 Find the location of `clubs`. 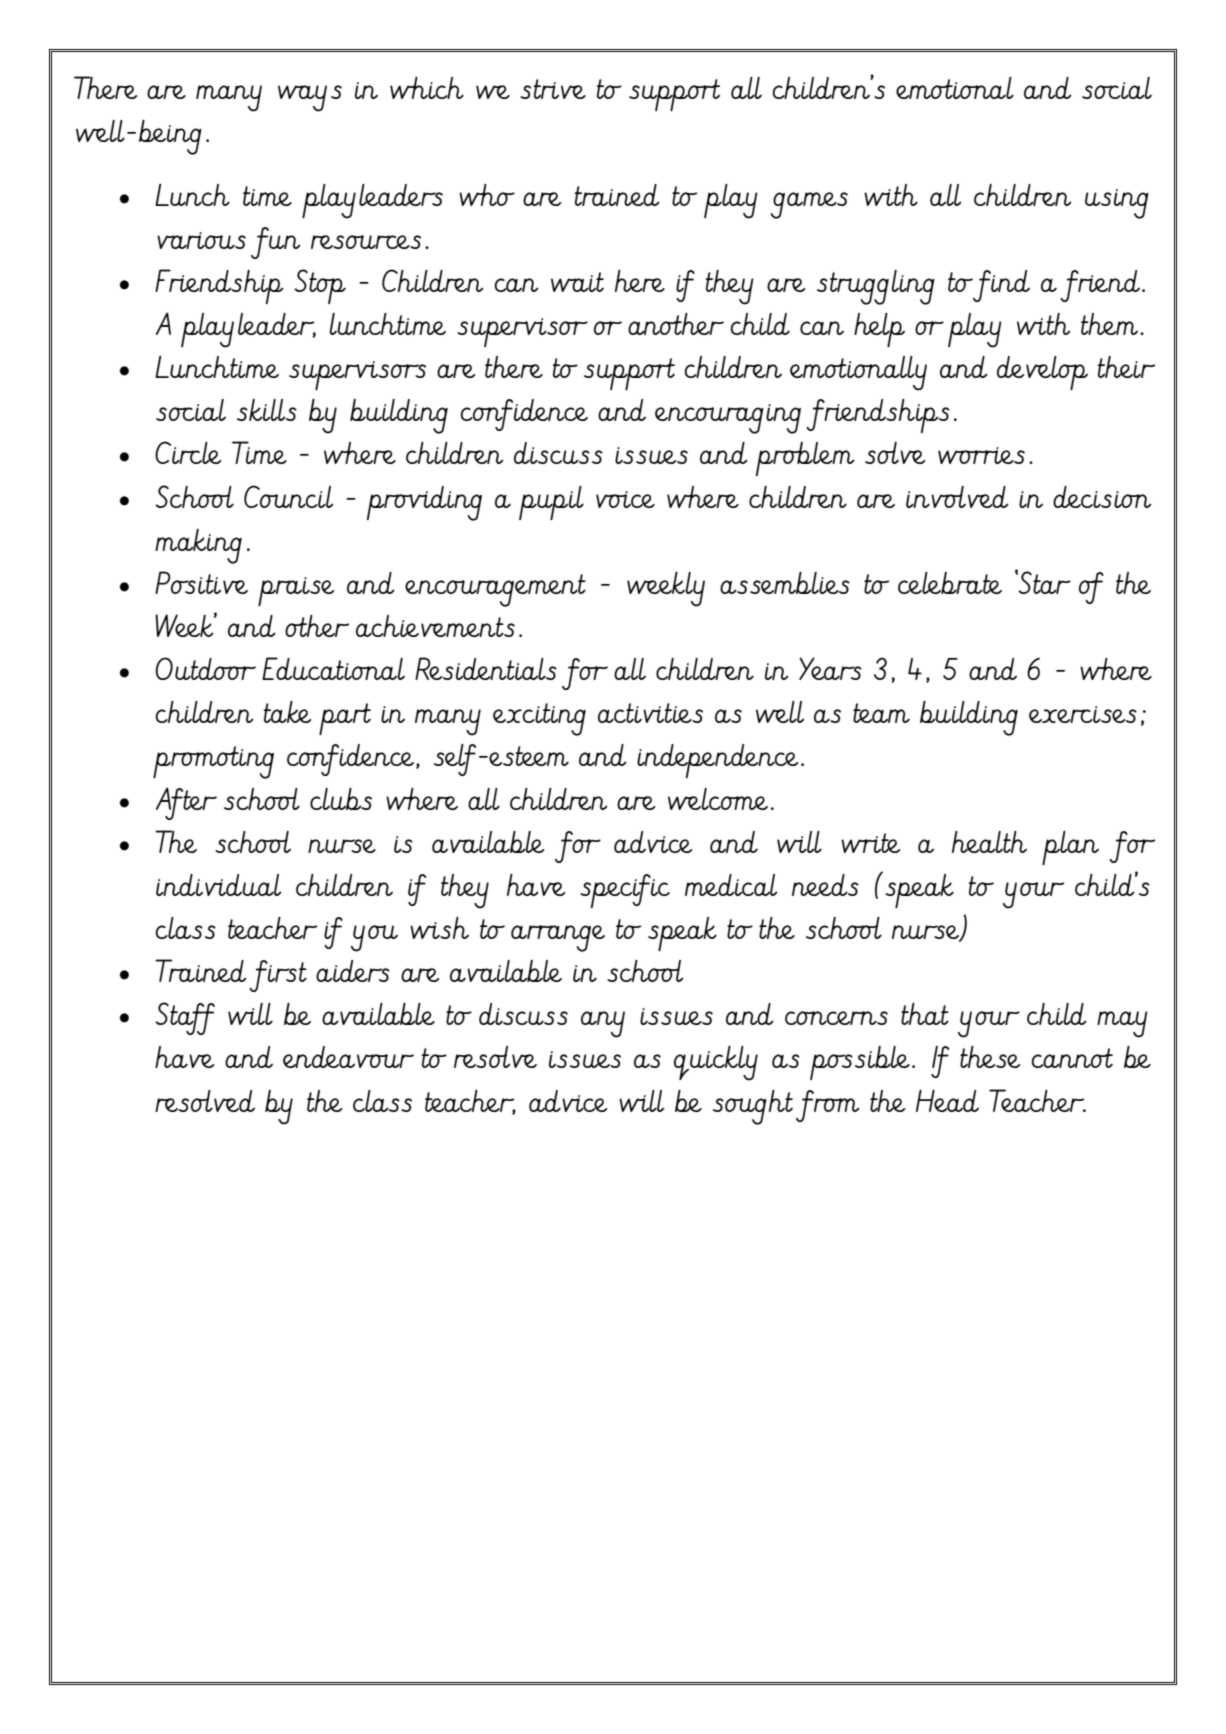

clubs is located at coordinates (341, 798).
